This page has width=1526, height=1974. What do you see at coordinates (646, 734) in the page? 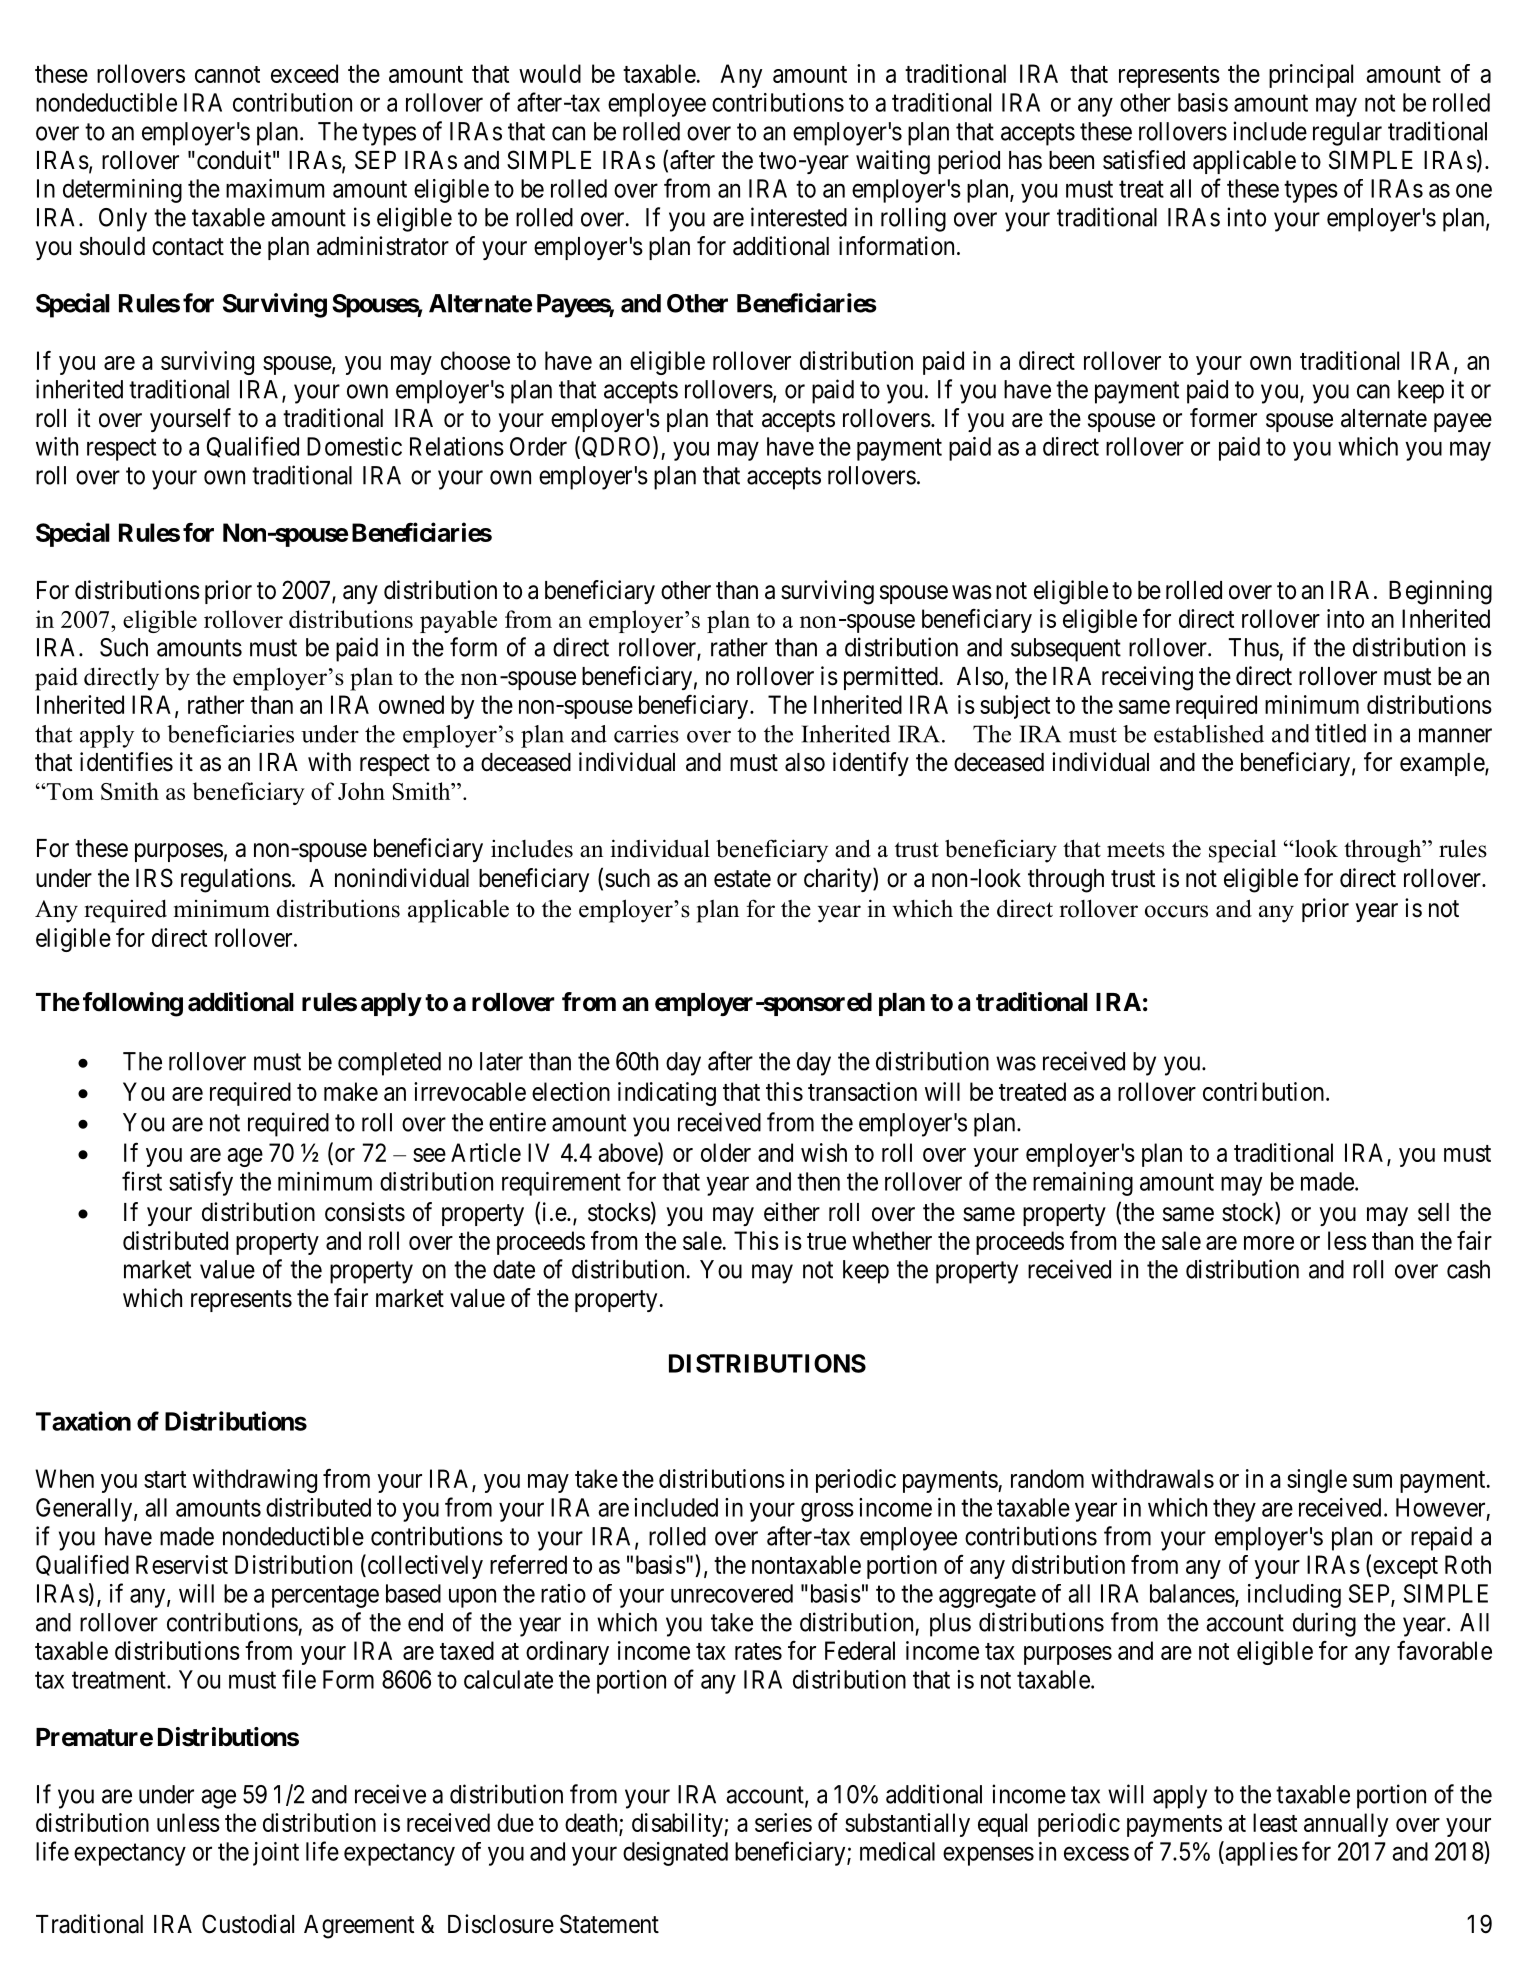
I see `carries` at bounding box center [646, 734].
